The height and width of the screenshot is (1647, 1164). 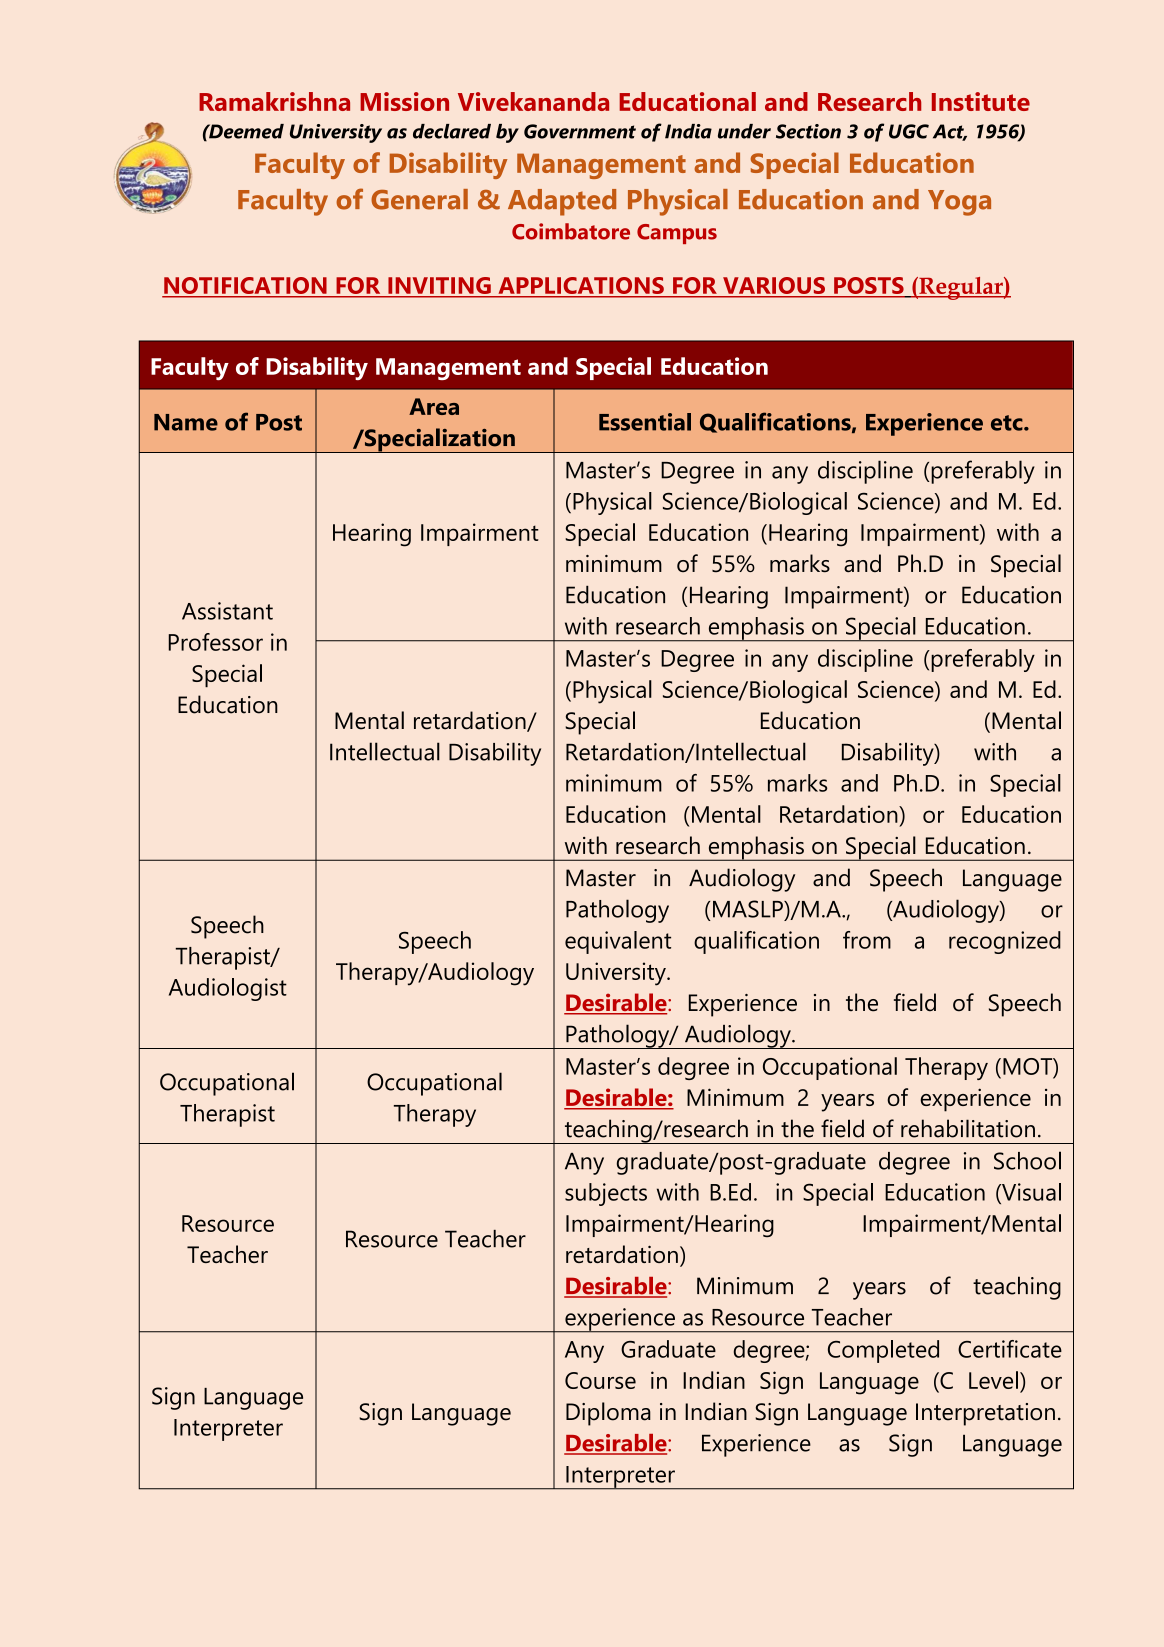 What do you see at coordinates (618, 942) in the screenshot?
I see `equivalent` at bounding box center [618, 942].
